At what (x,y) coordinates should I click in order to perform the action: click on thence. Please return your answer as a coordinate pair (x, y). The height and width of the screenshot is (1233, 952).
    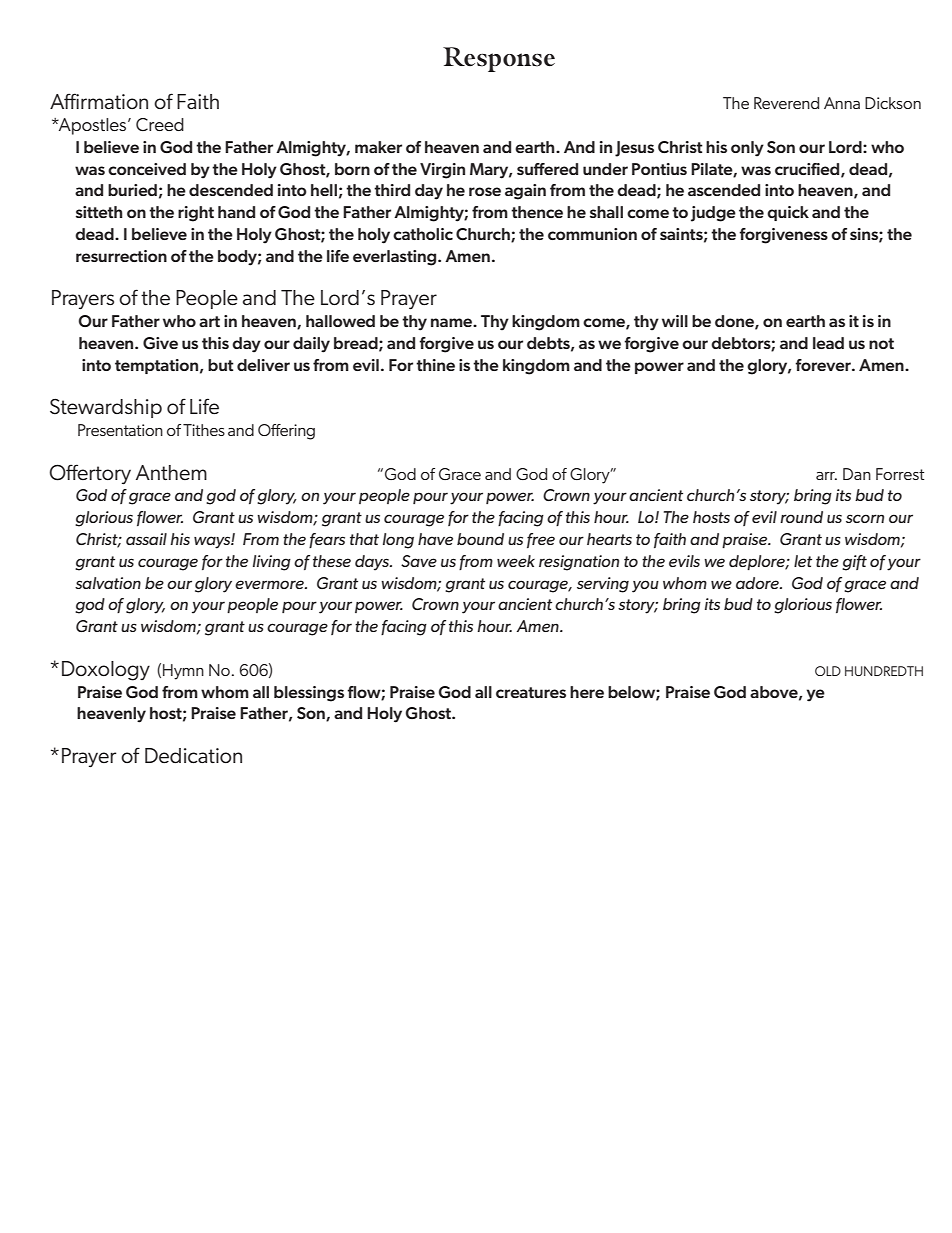
    Looking at the image, I should click on (537, 212).
